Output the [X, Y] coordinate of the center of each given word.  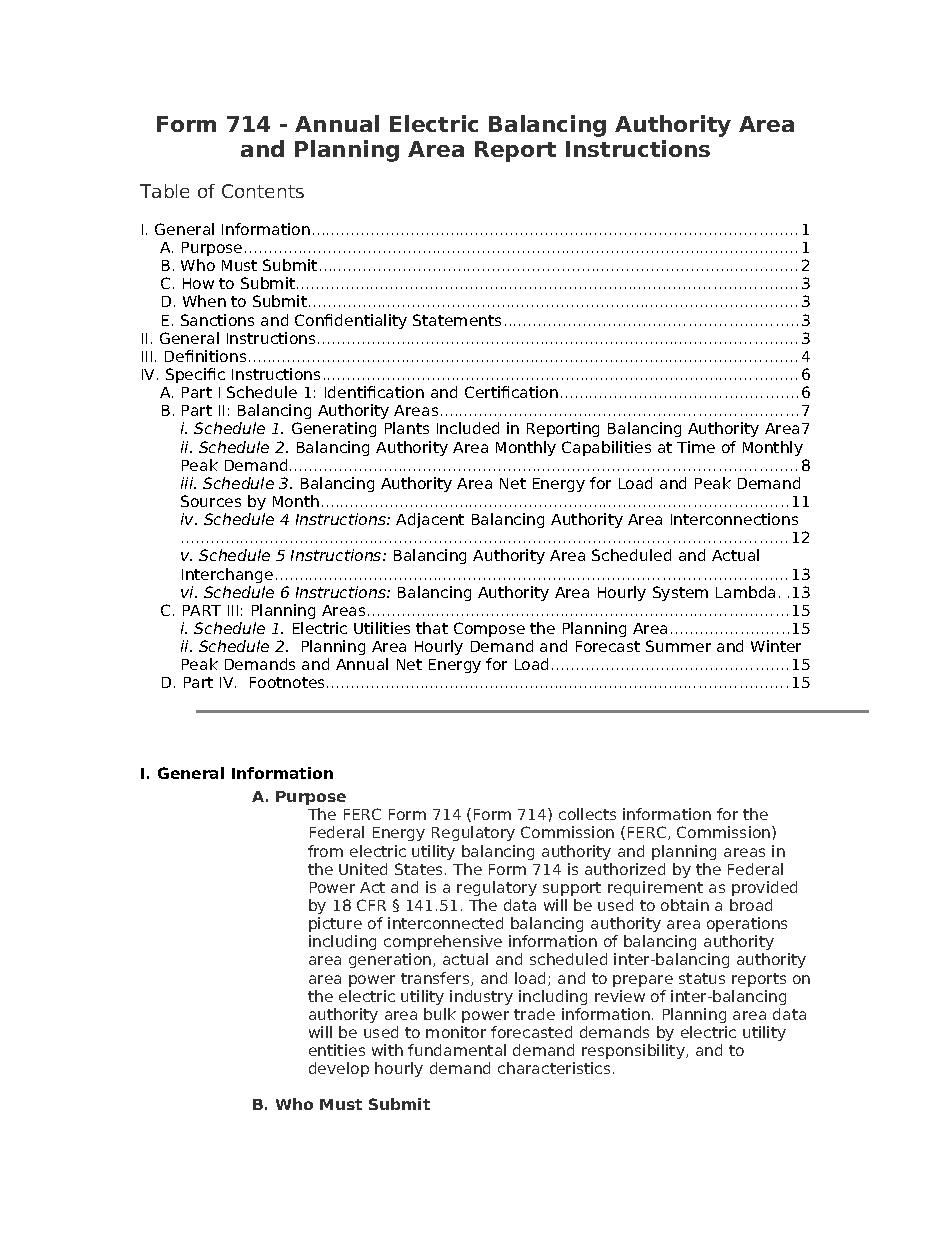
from [325, 851]
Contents [263, 191]
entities [337, 1050]
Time [696, 447]
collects [587, 814]
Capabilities [606, 448]
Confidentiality [351, 321]
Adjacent [430, 520]
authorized [625, 869]
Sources [211, 501]
